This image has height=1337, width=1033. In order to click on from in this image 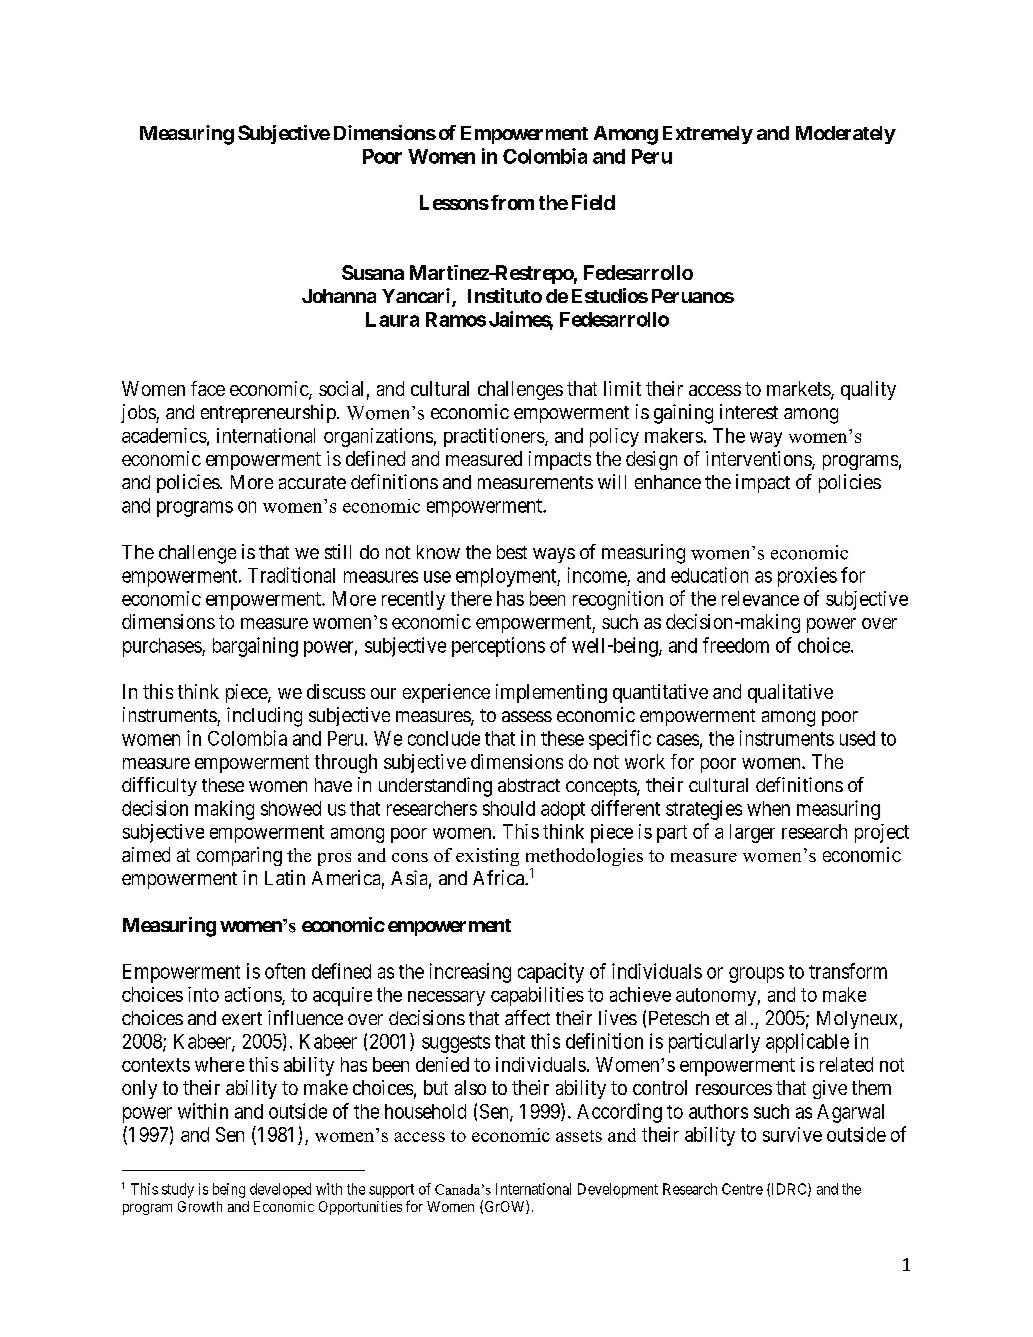, I will do `click(512, 202)`.
